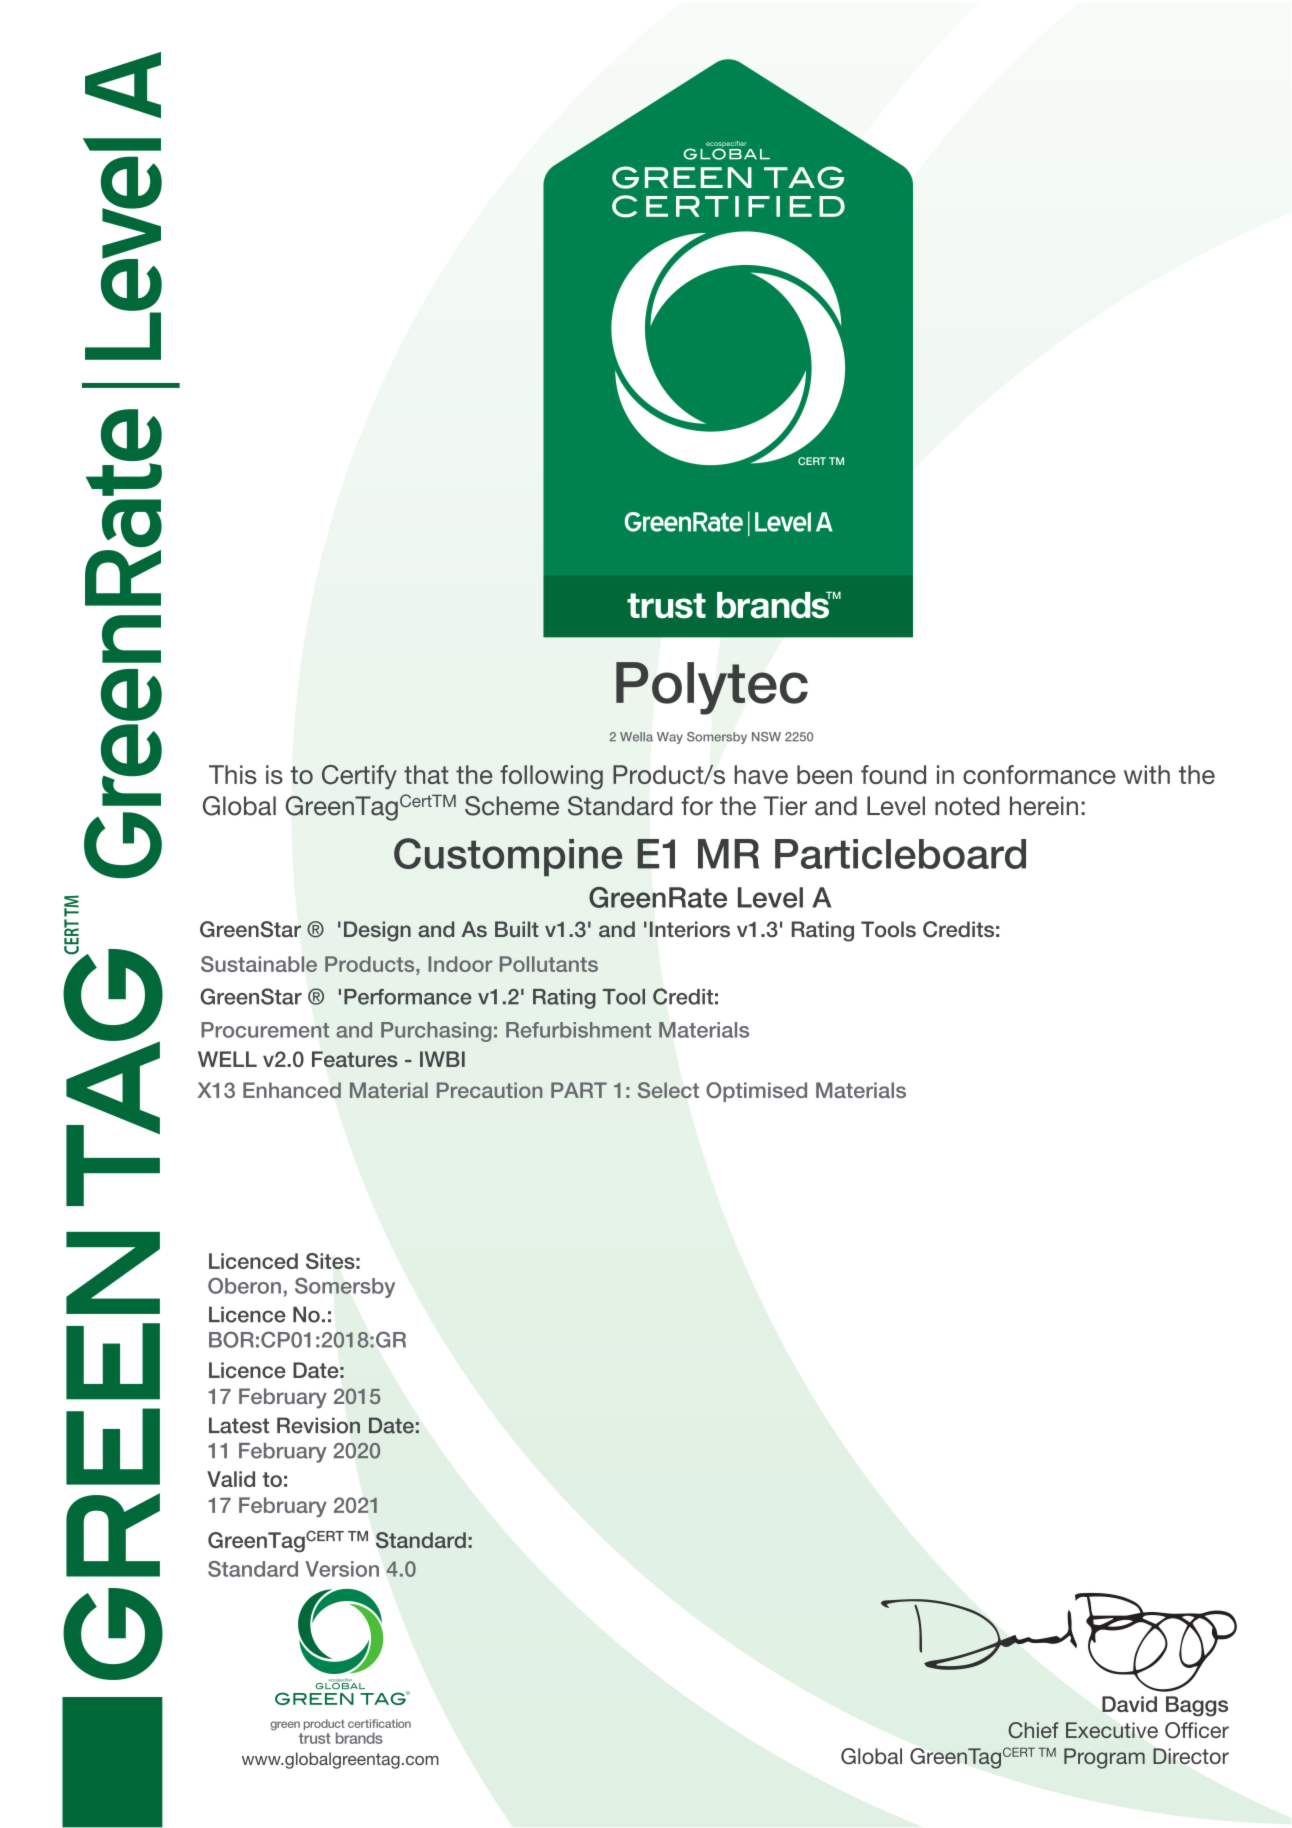 The height and width of the document is (1828, 1292). What do you see at coordinates (1033, 1730) in the document?
I see `Chief` at bounding box center [1033, 1730].
